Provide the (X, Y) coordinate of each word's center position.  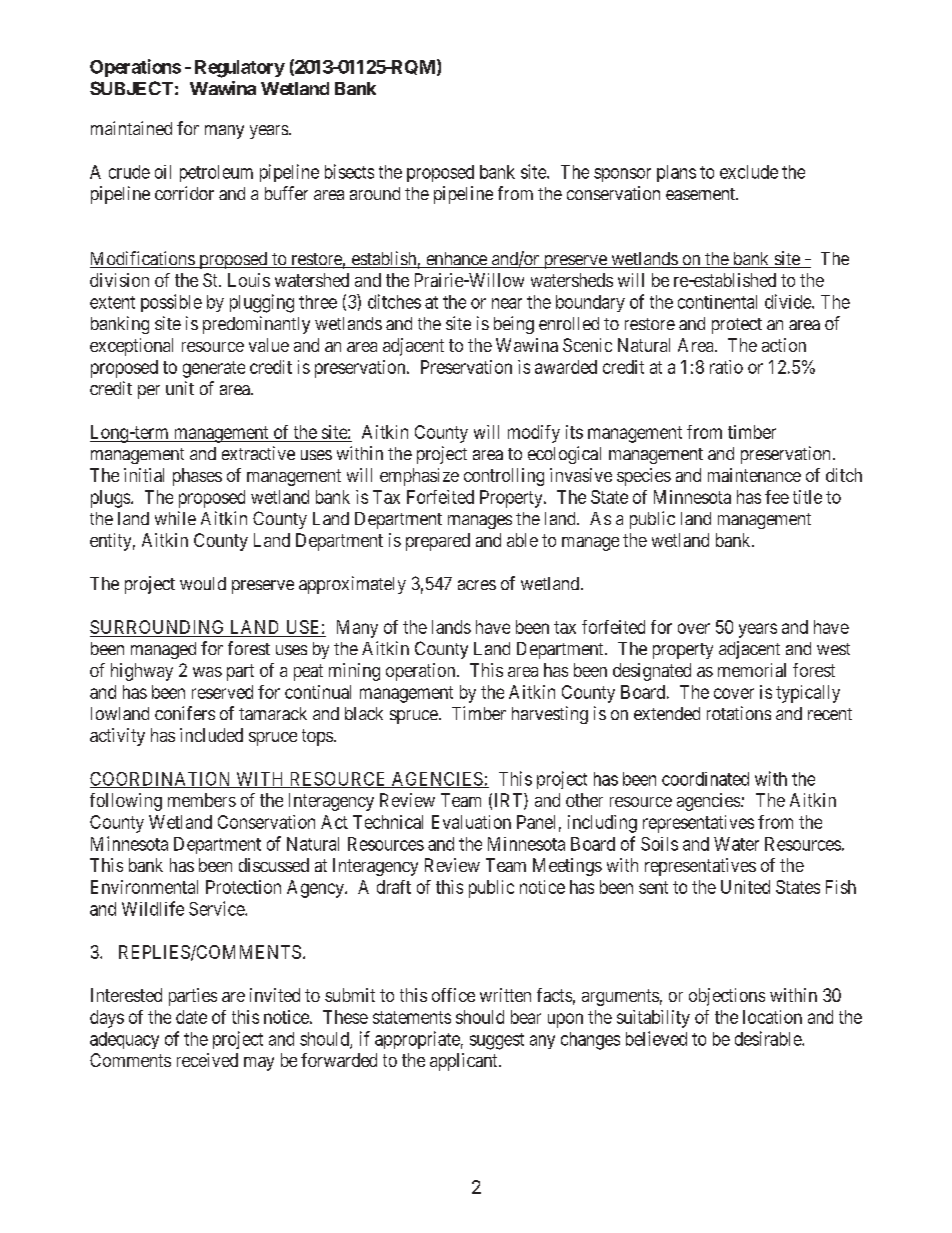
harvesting (550, 715)
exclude (749, 172)
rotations (739, 713)
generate (214, 369)
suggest (497, 1041)
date (191, 1017)
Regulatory (240, 69)
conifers (185, 713)
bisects (349, 171)
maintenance (754, 475)
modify (534, 434)
